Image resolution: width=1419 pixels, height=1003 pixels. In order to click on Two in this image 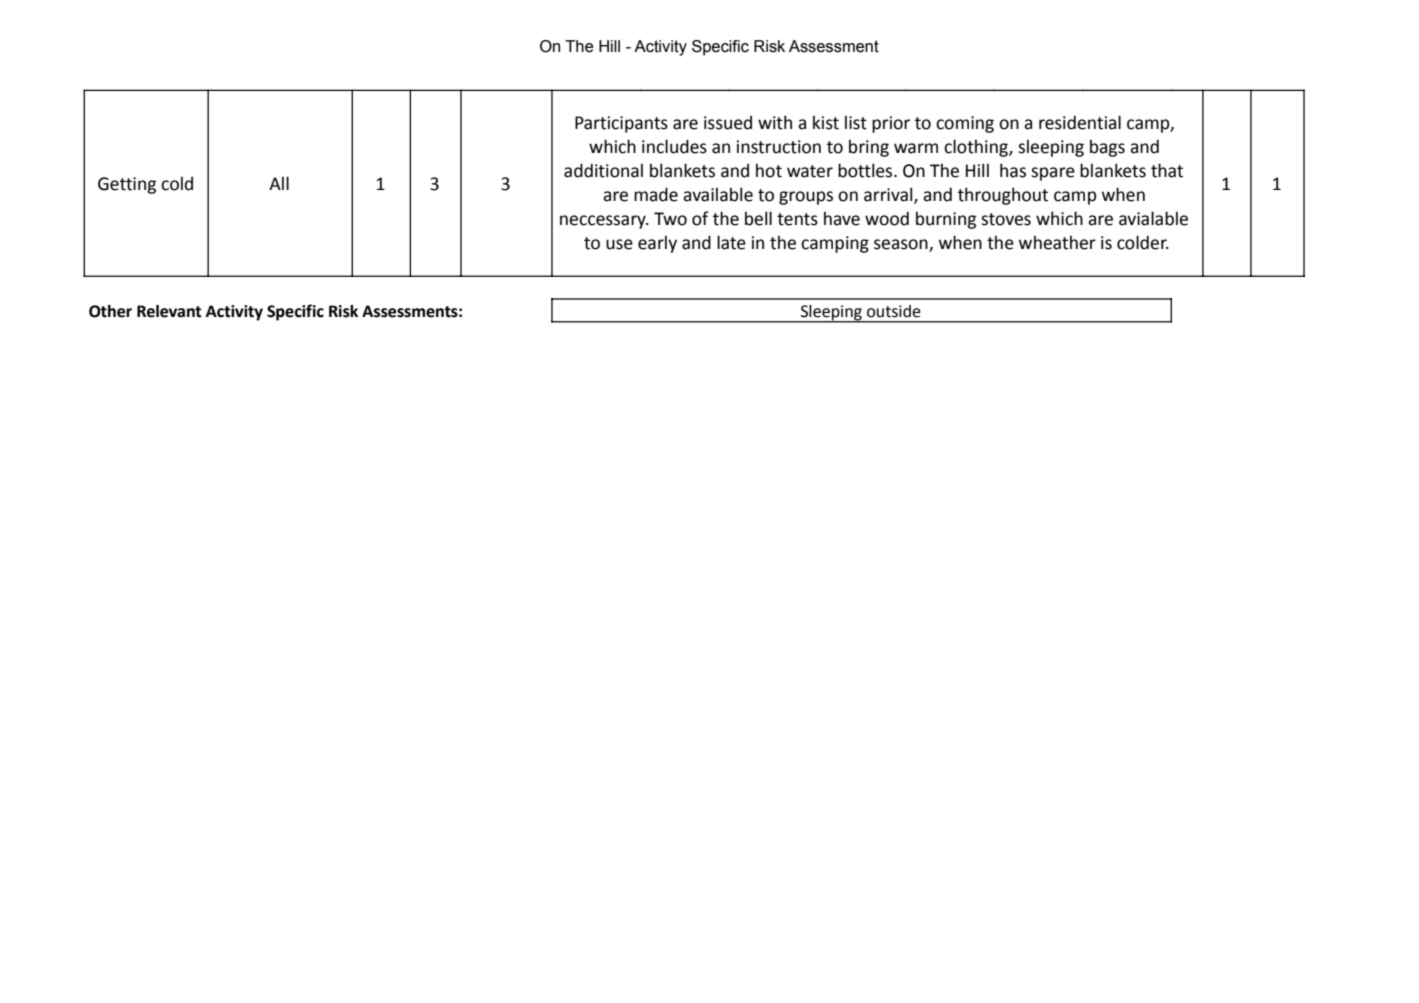, I will do `click(670, 219)`.
